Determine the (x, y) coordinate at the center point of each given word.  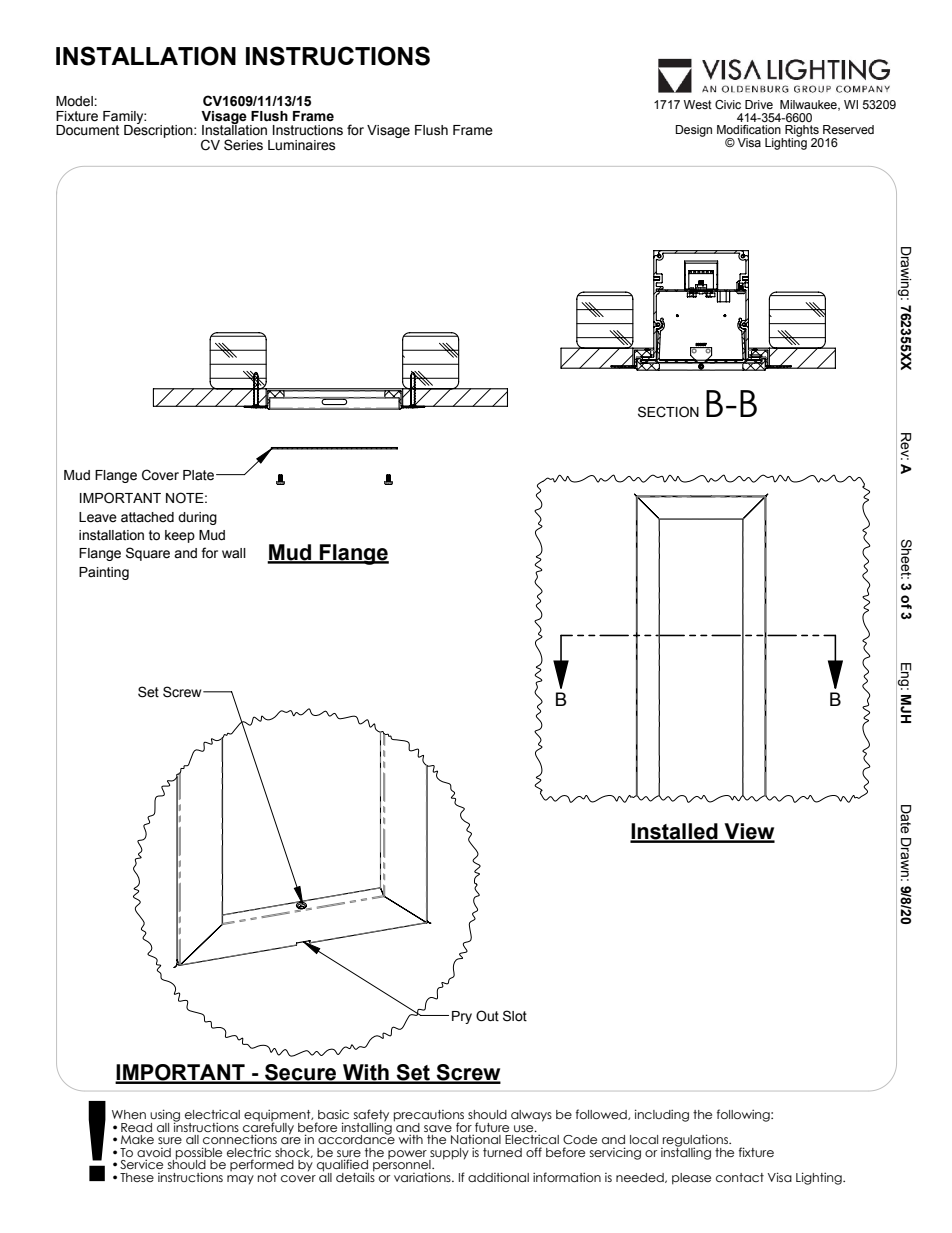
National (476, 1139)
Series (243, 145)
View (748, 832)
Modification (749, 129)
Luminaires (302, 145)
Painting (104, 573)
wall (234, 553)
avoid (154, 1152)
